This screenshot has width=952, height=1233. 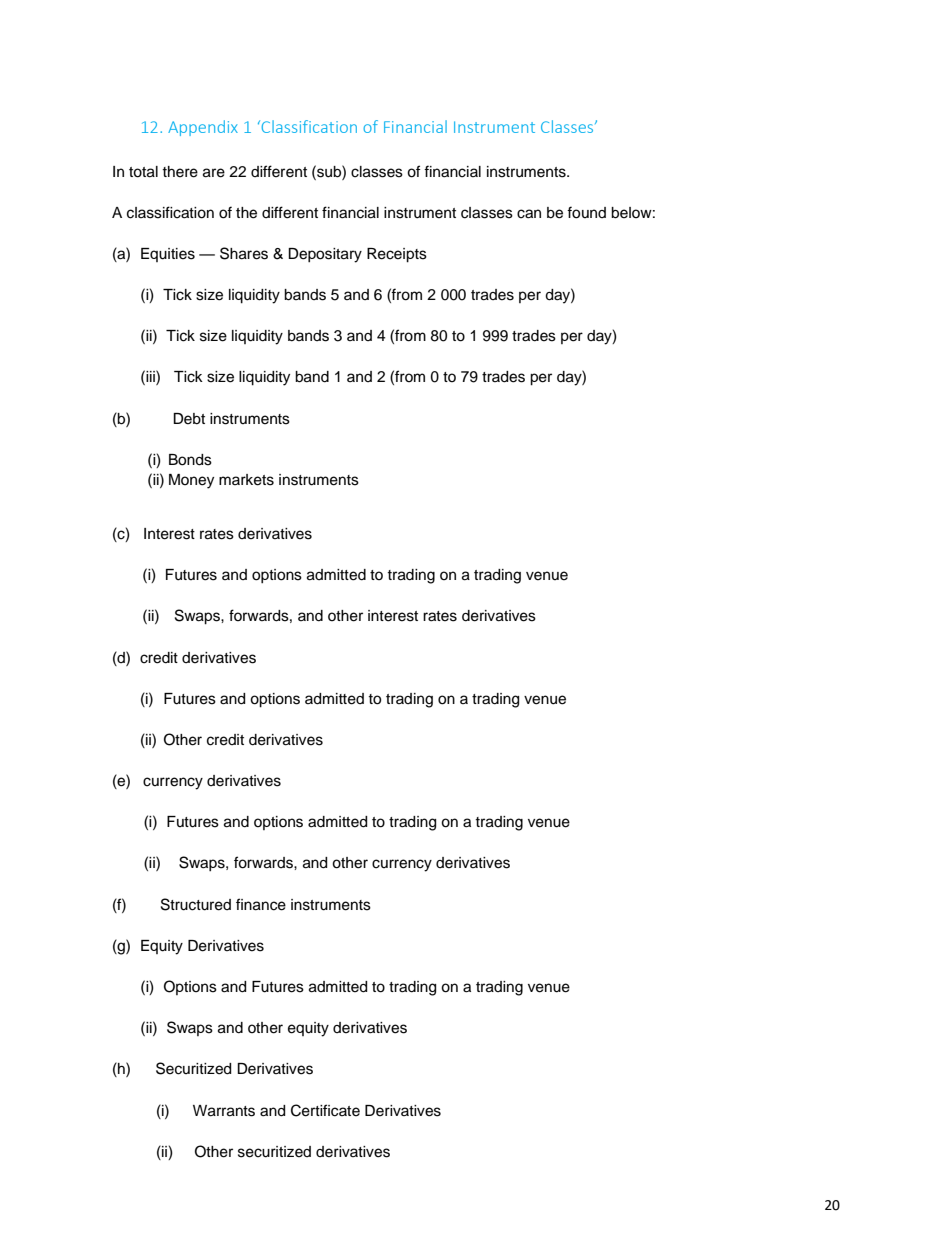 I want to click on Warrants, so click(x=224, y=1111).
